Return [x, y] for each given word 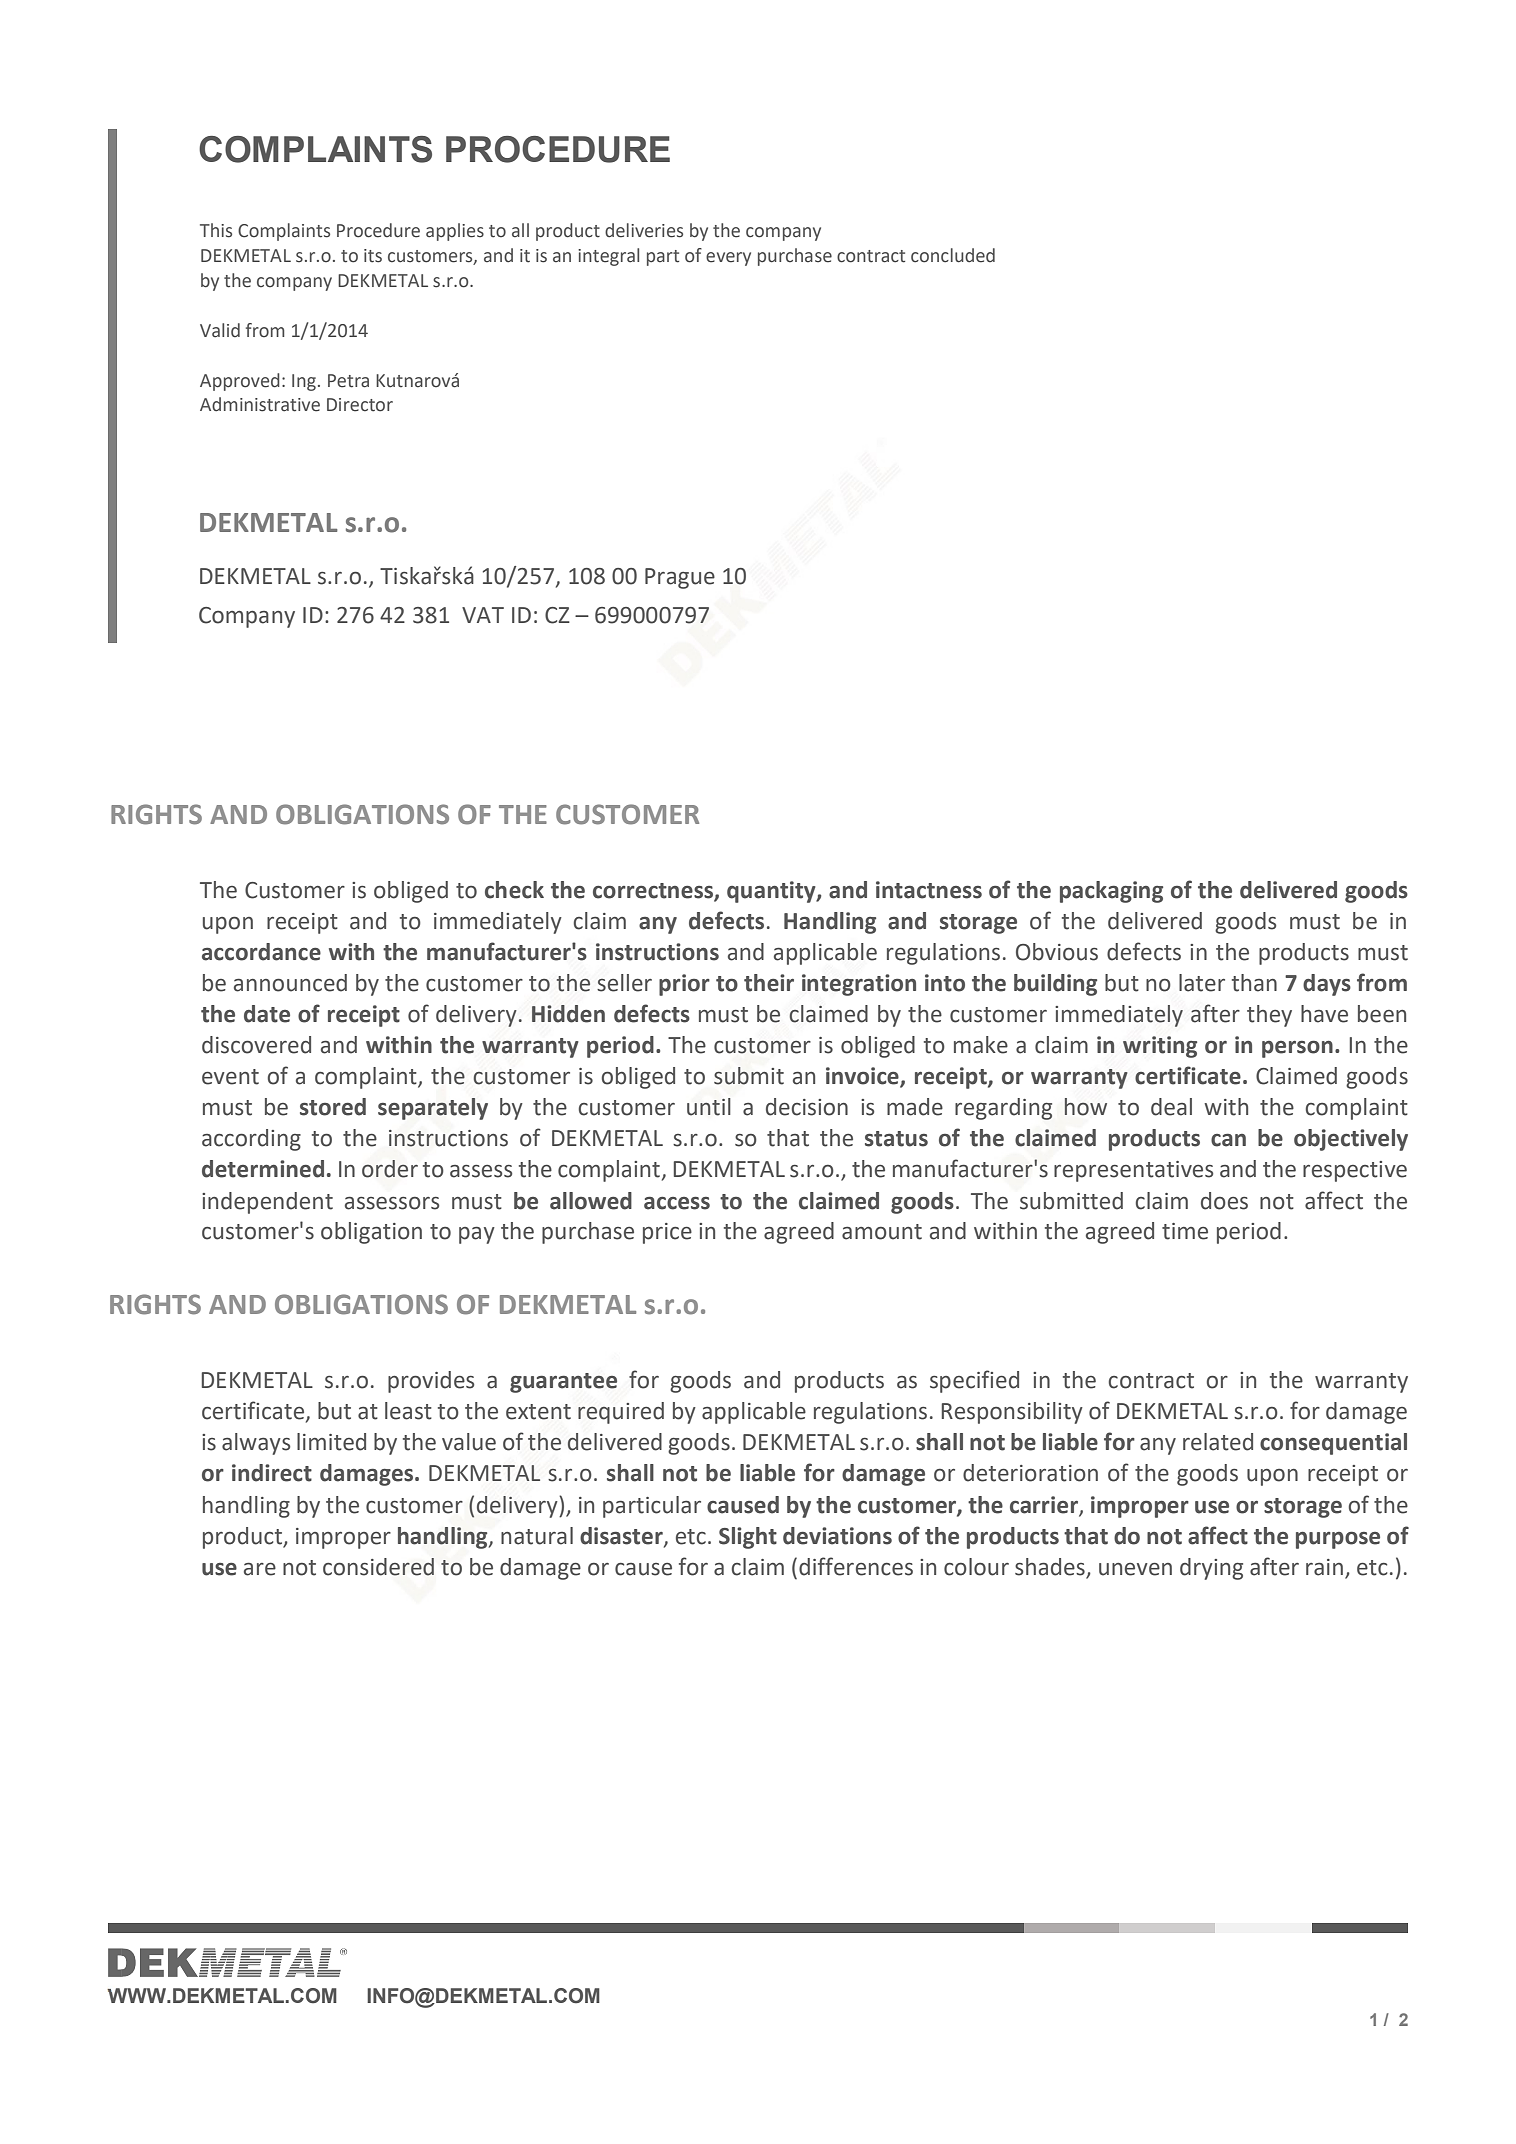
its [373, 256]
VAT [483, 615]
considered [378, 1567]
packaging [1111, 892]
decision [807, 1107]
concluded [953, 255]
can [1228, 1140]
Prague [680, 578]
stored [333, 1107]
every [728, 259]
